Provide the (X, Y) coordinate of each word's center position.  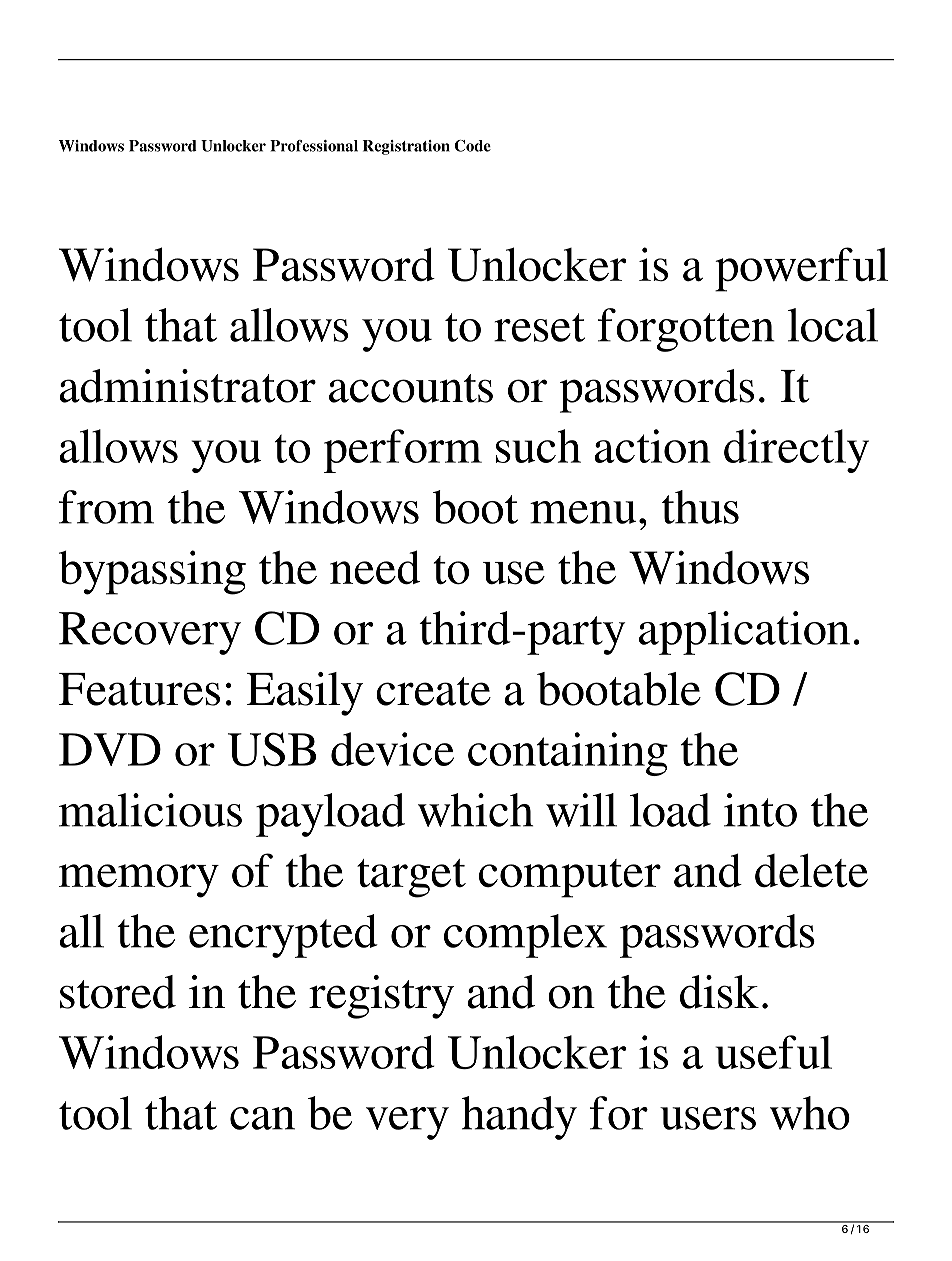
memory (139, 881)
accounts (411, 388)
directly (796, 451)
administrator (188, 386)
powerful (802, 269)
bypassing (152, 572)
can (262, 1118)
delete (811, 870)
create (433, 691)
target (411, 878)
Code (473, 146)
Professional (314, 146)
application (744, 633)
